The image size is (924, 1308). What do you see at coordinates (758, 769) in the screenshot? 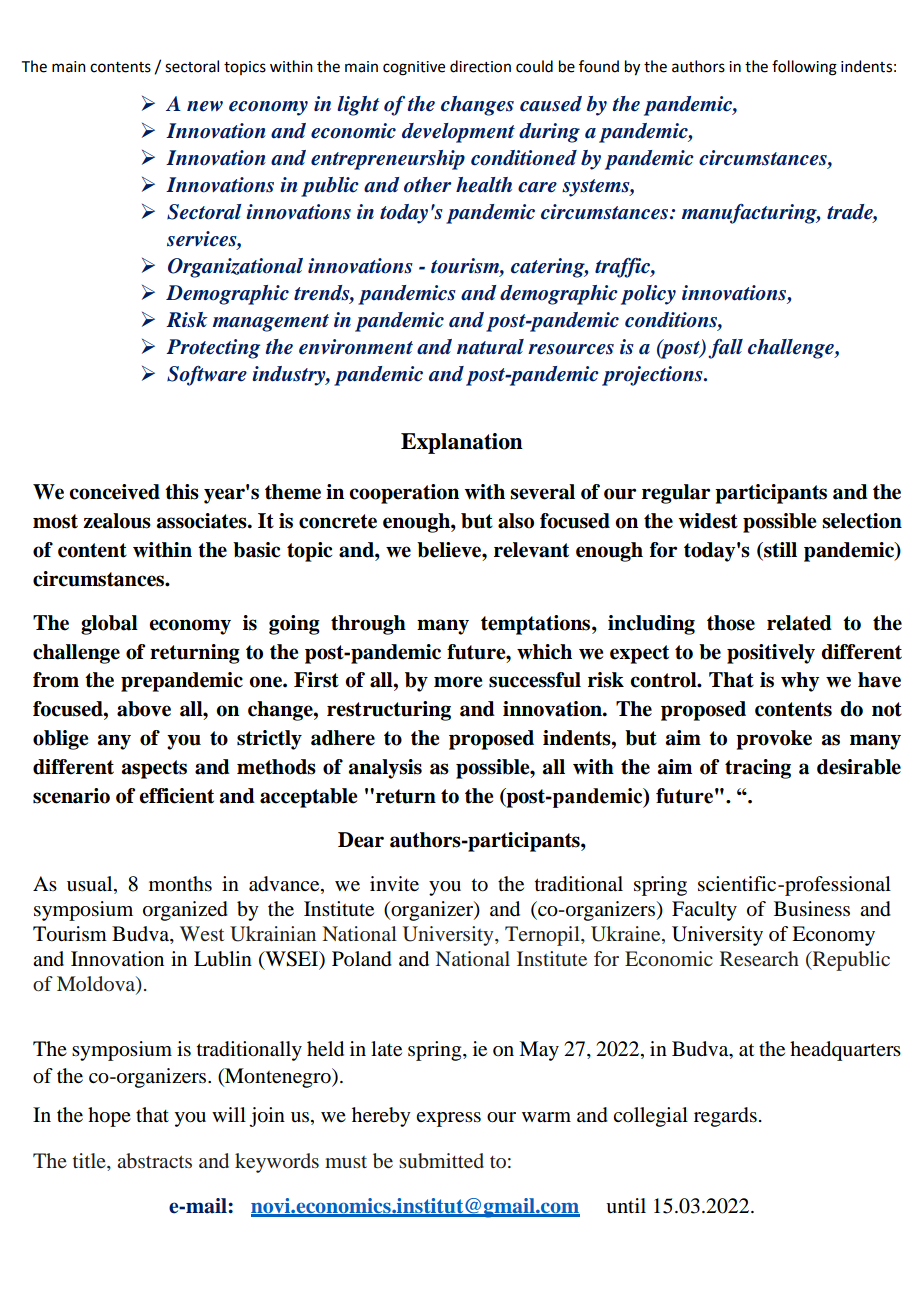
I see `tracing` at bounding box center [758, 769].
